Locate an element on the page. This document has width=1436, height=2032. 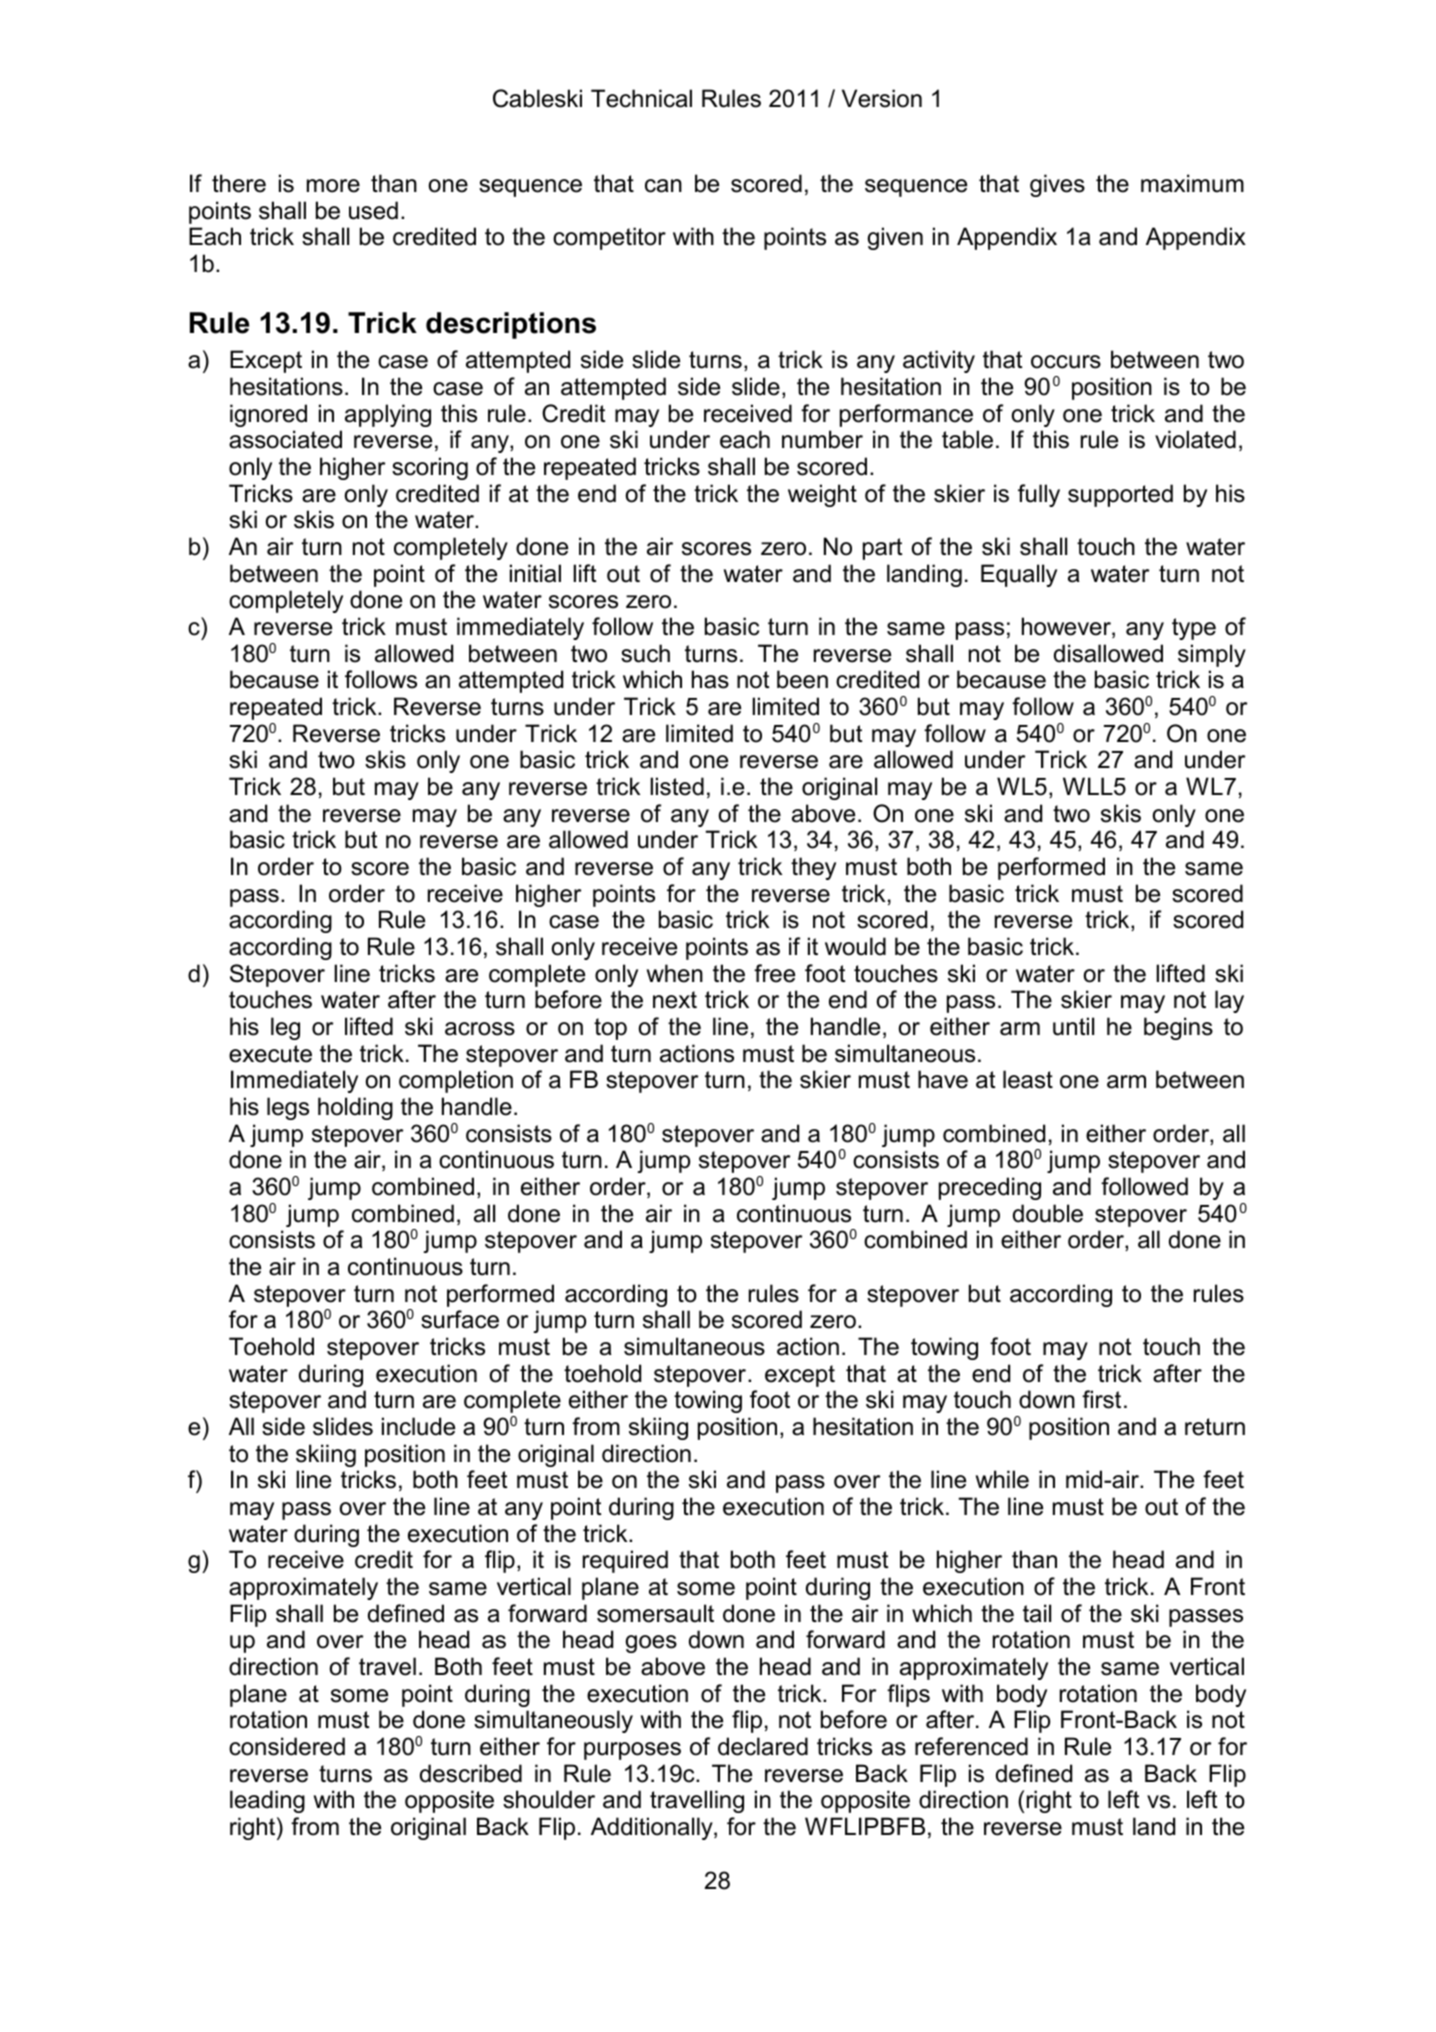
can is located at coordinates (663, 186).
